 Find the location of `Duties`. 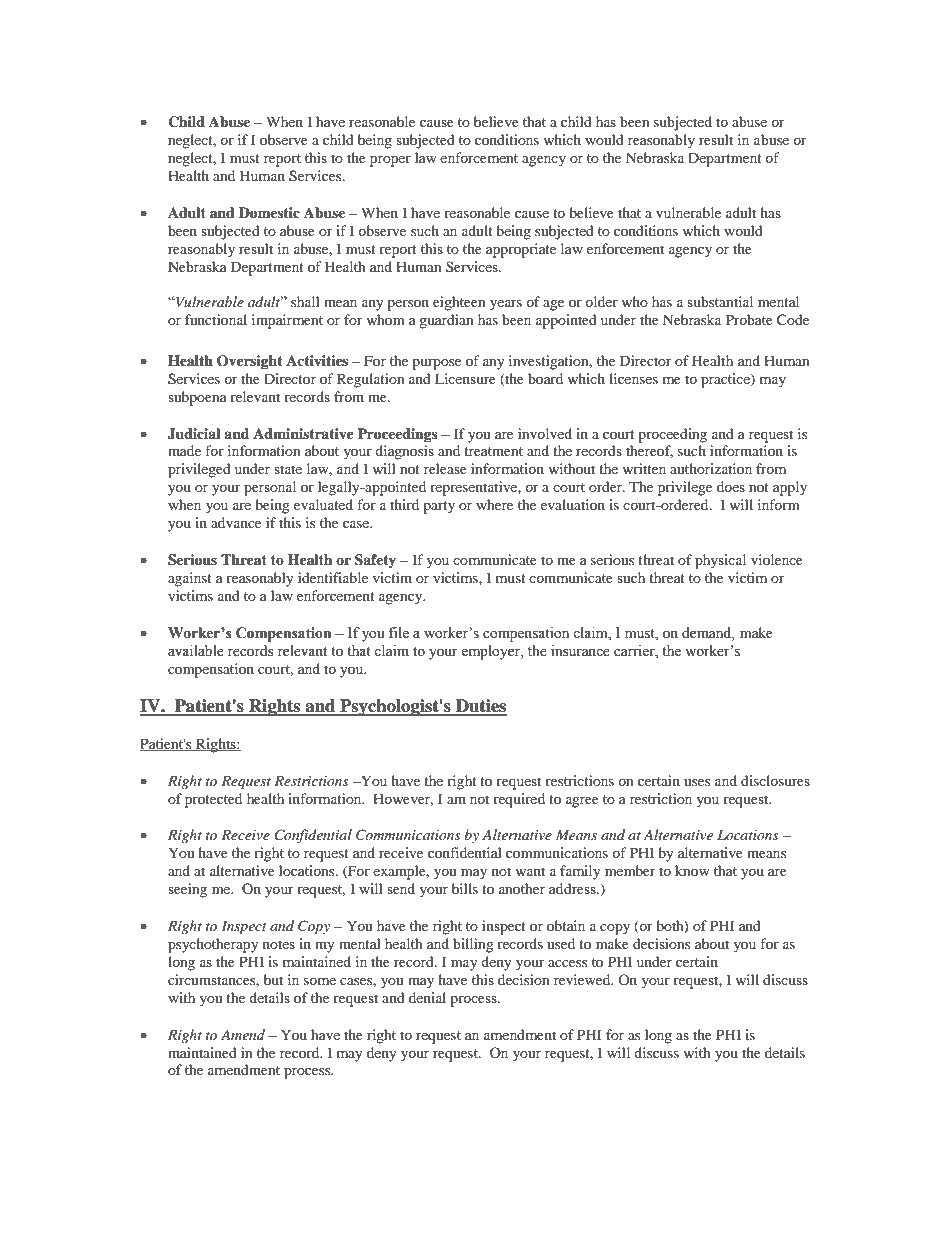

Duties is located at coordinates (480, 707).
